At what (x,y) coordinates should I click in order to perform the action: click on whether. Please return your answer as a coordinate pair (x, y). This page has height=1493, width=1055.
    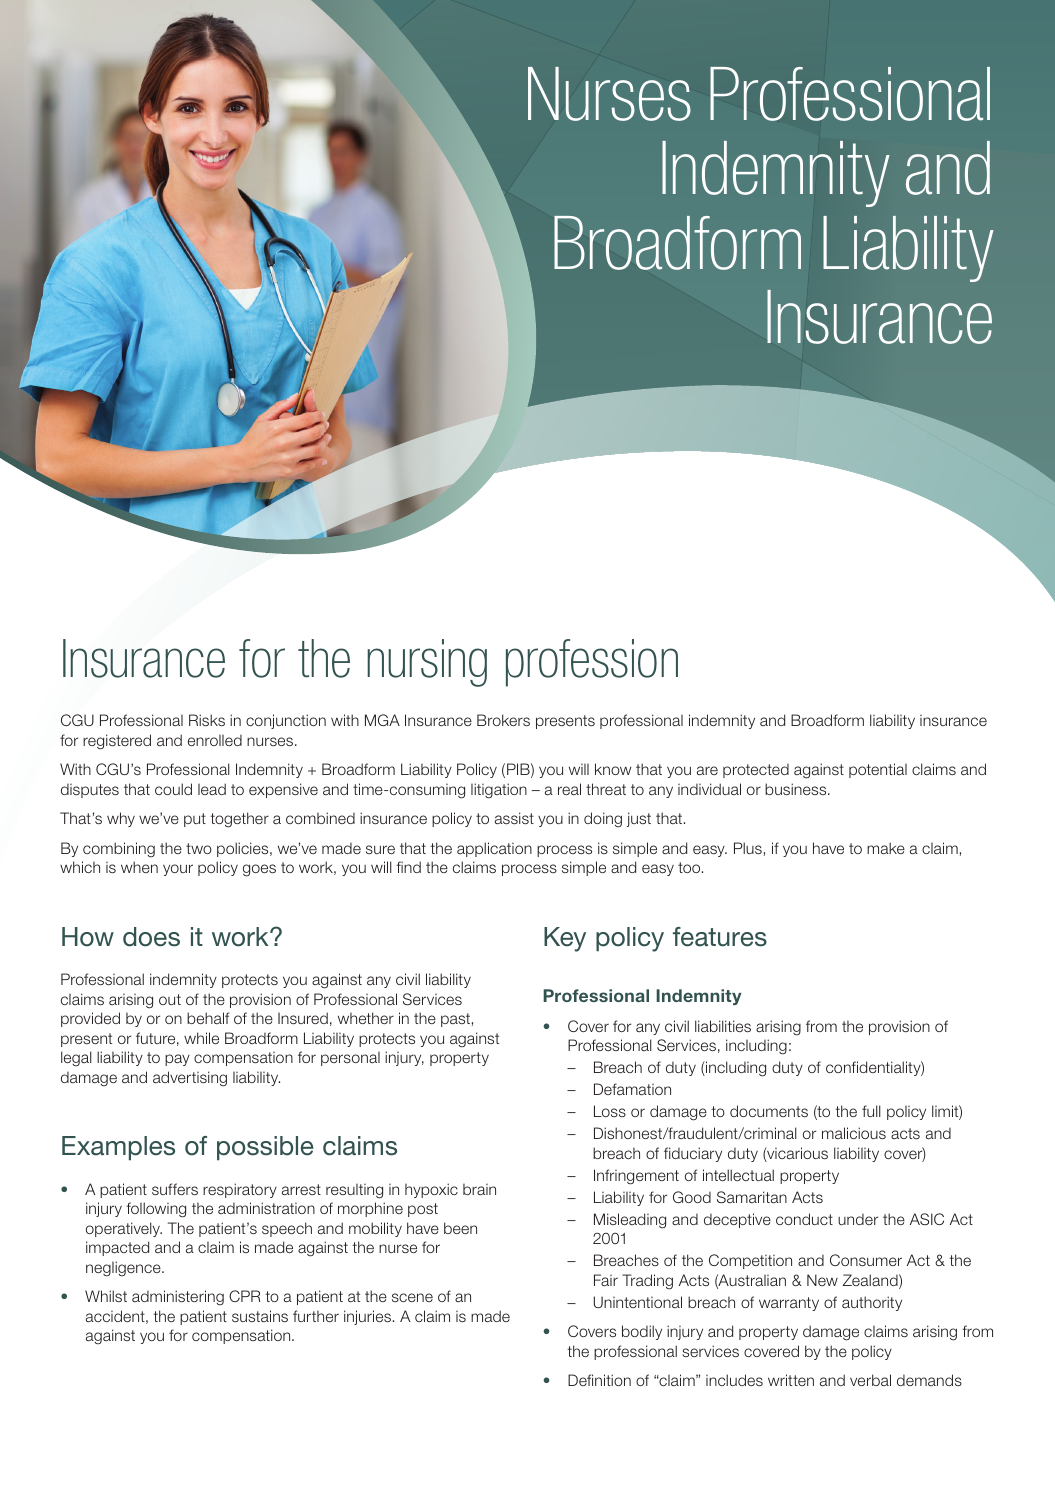
    Looking at the image, I should click on (366, 1018).
